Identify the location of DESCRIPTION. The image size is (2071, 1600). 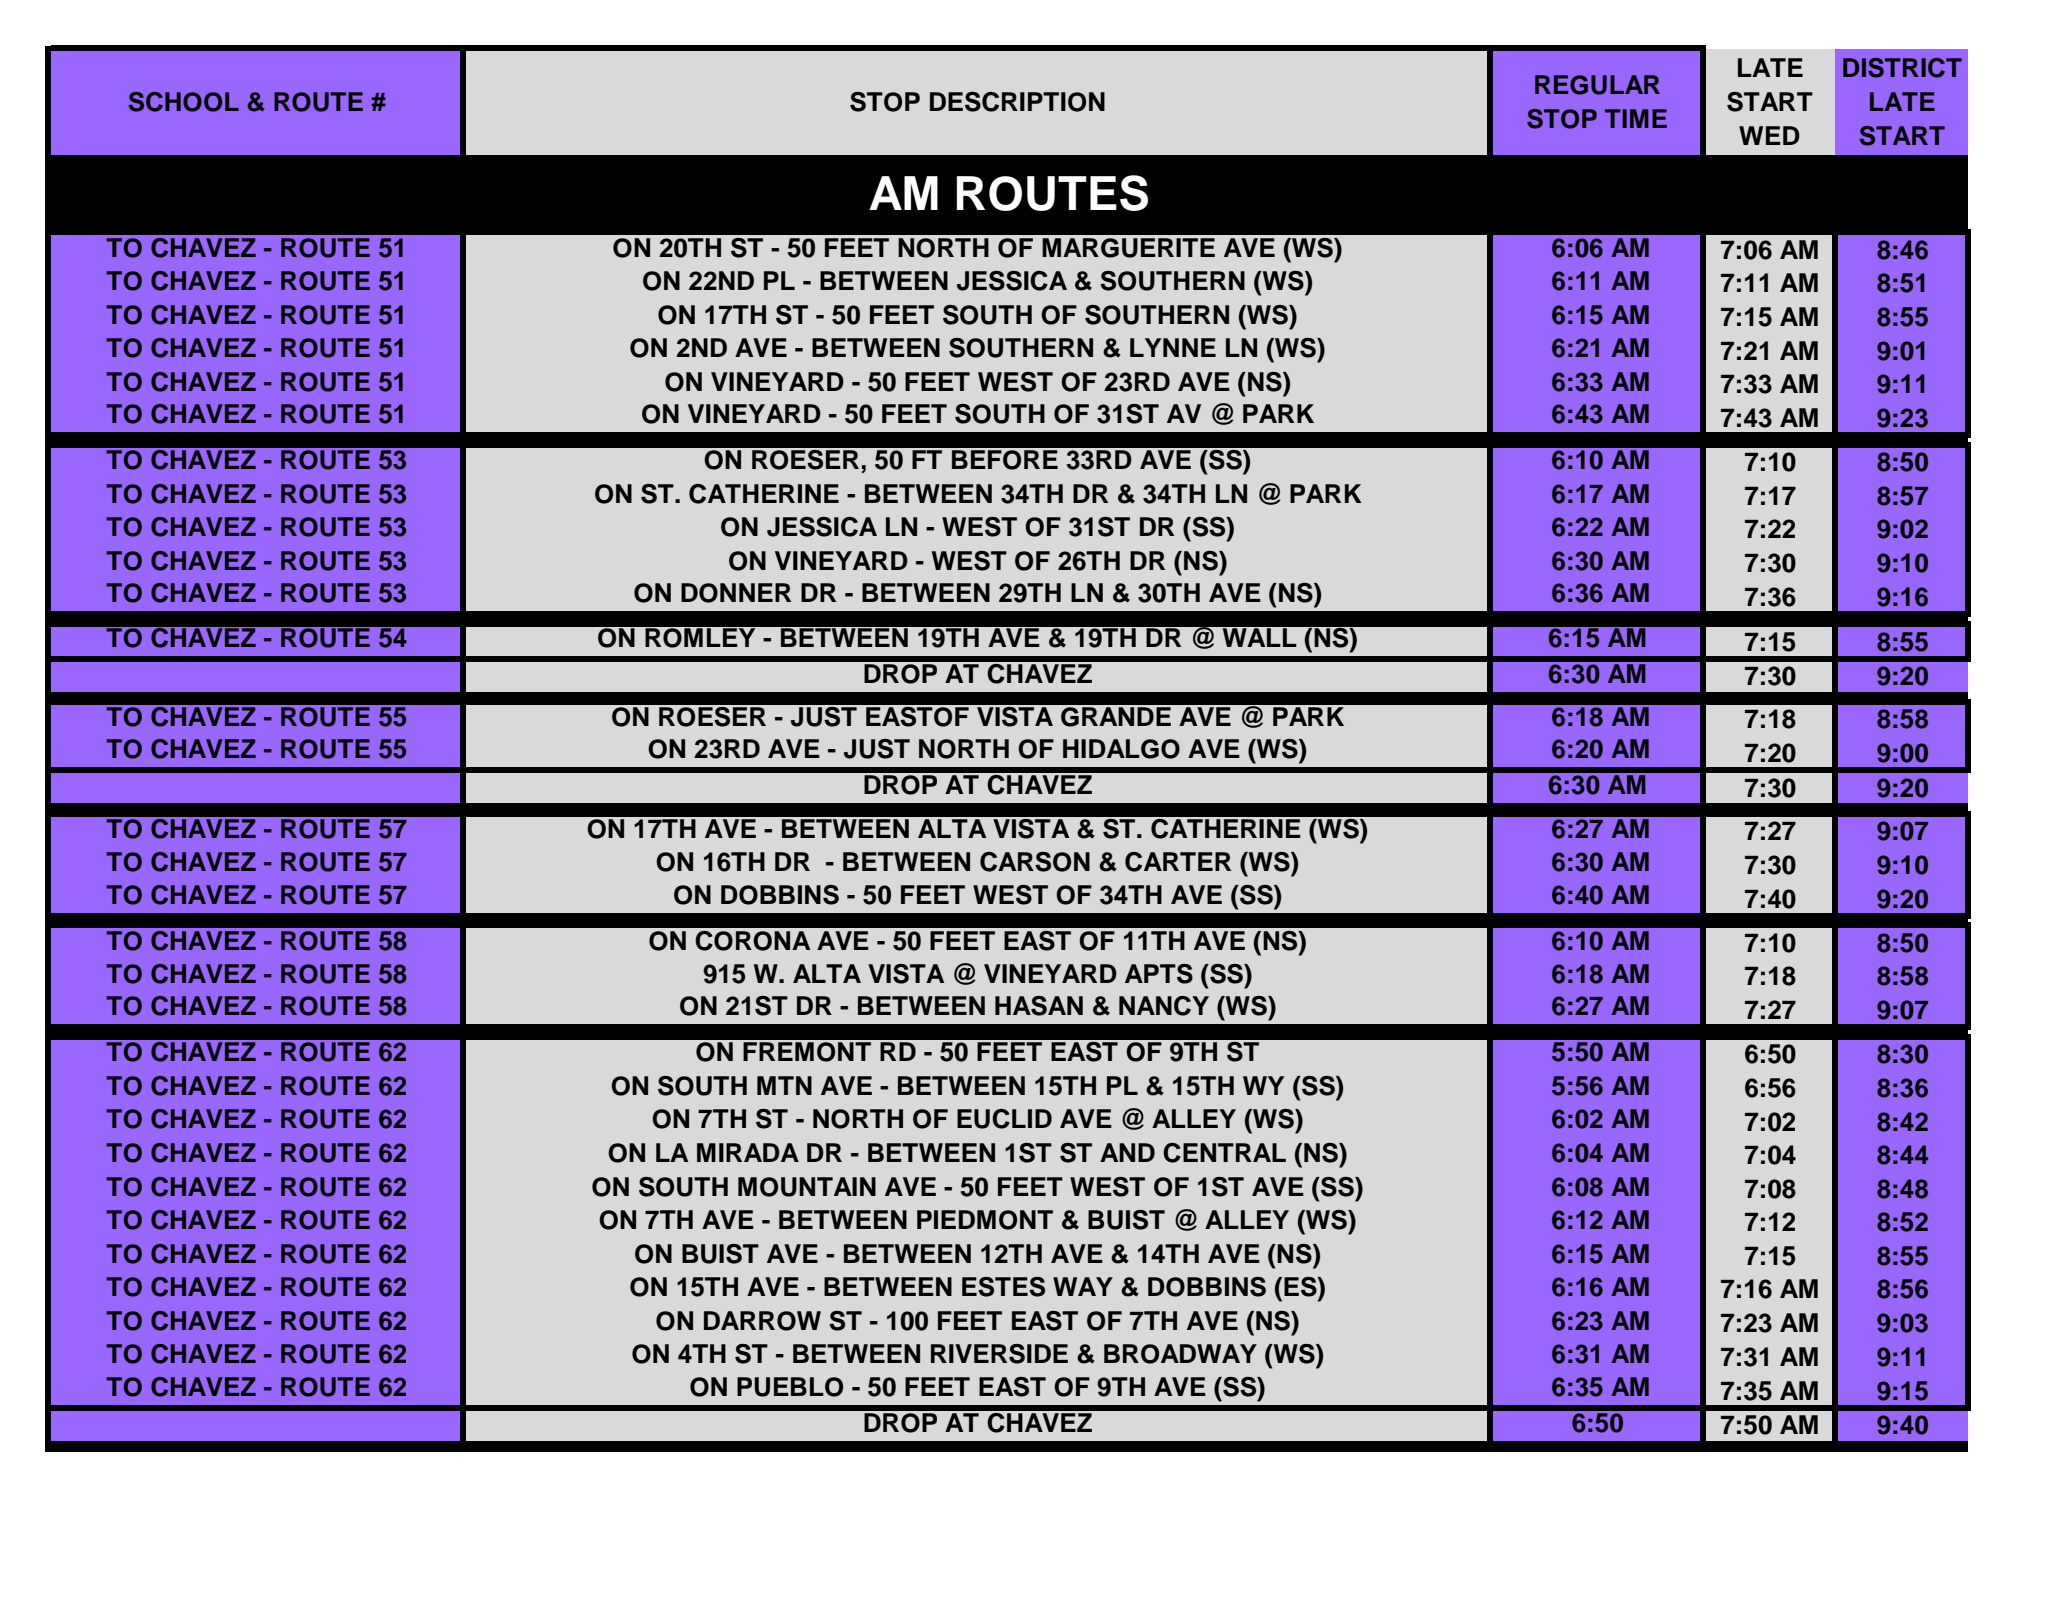
(1017, 102).
